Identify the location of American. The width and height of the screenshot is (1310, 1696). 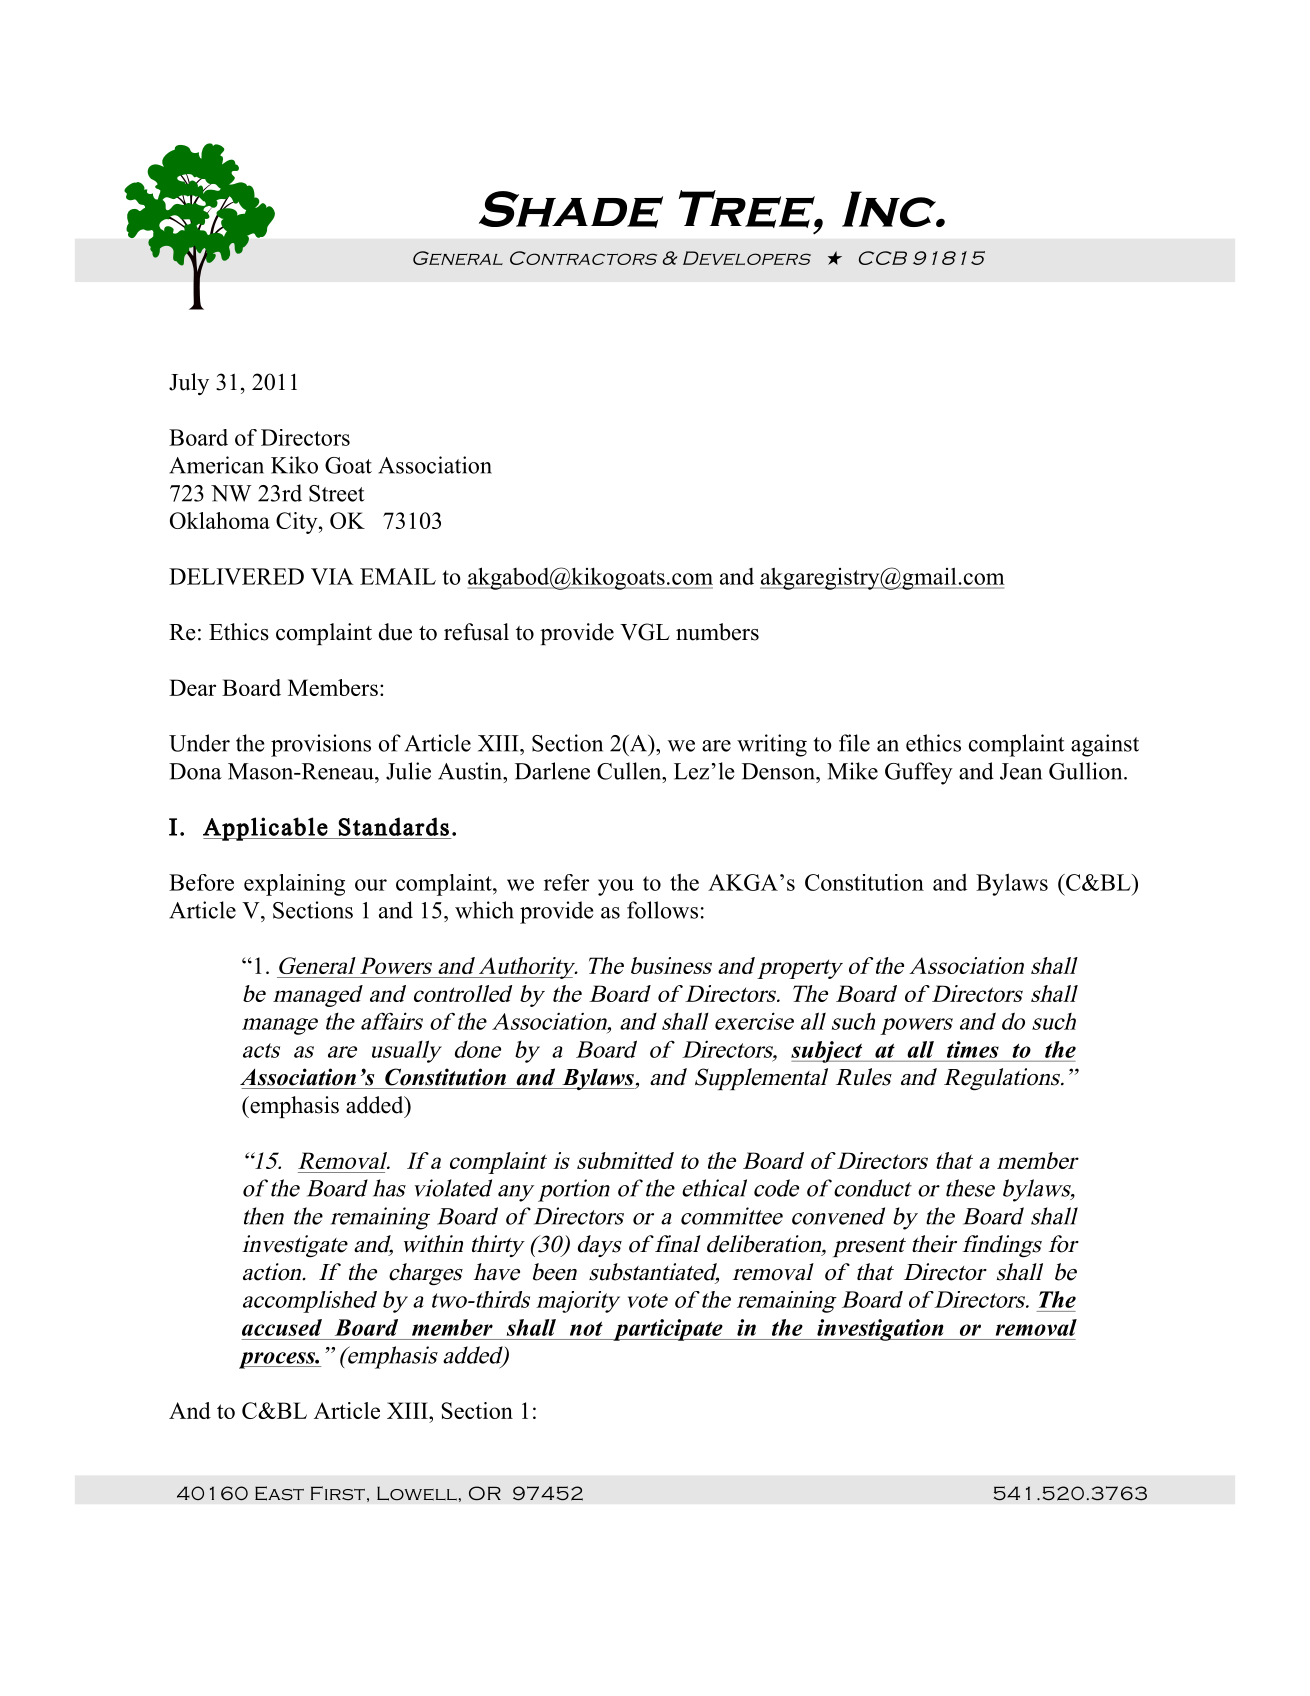
(216, 465).
